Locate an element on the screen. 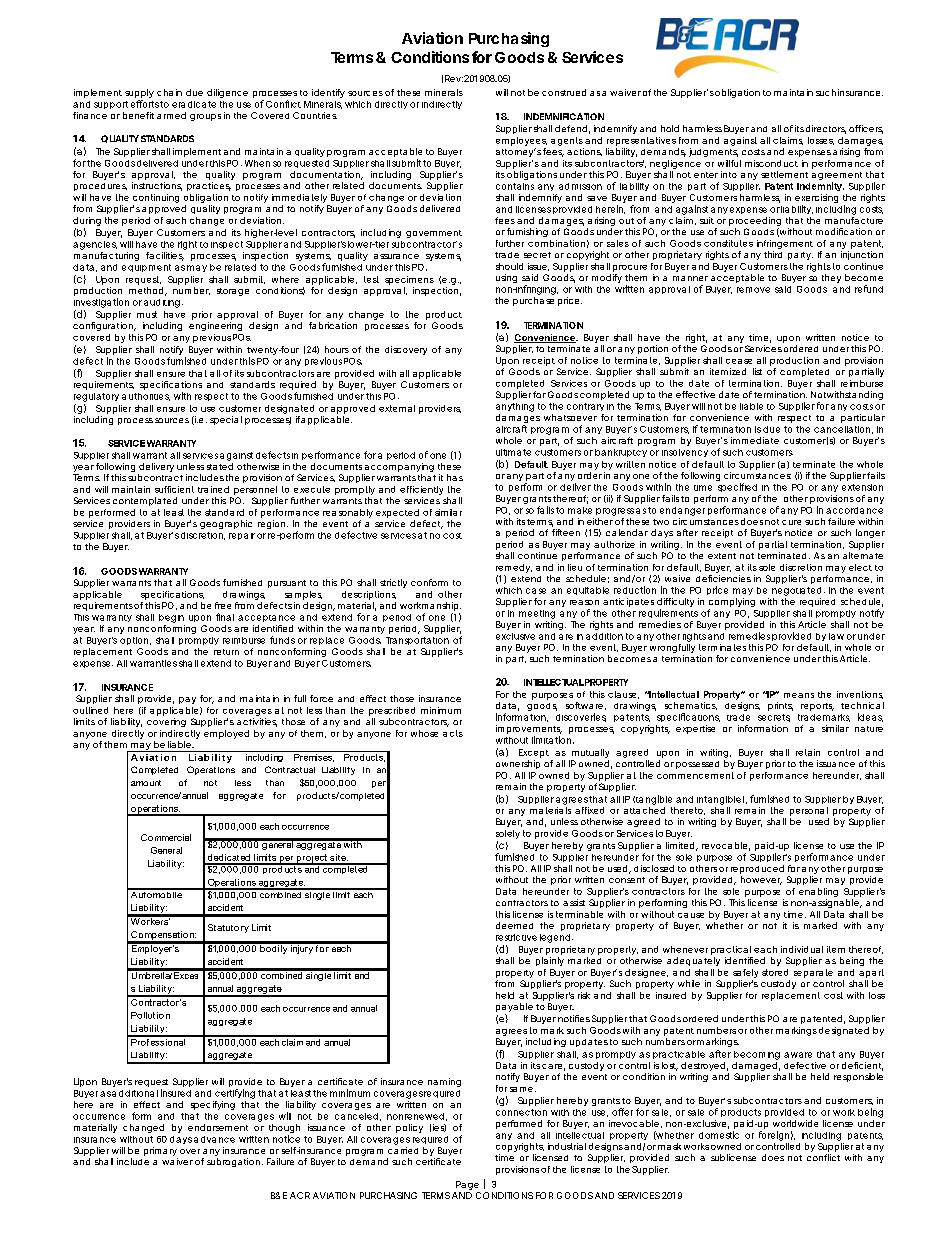  armed is located at coordinates (171, 115).
